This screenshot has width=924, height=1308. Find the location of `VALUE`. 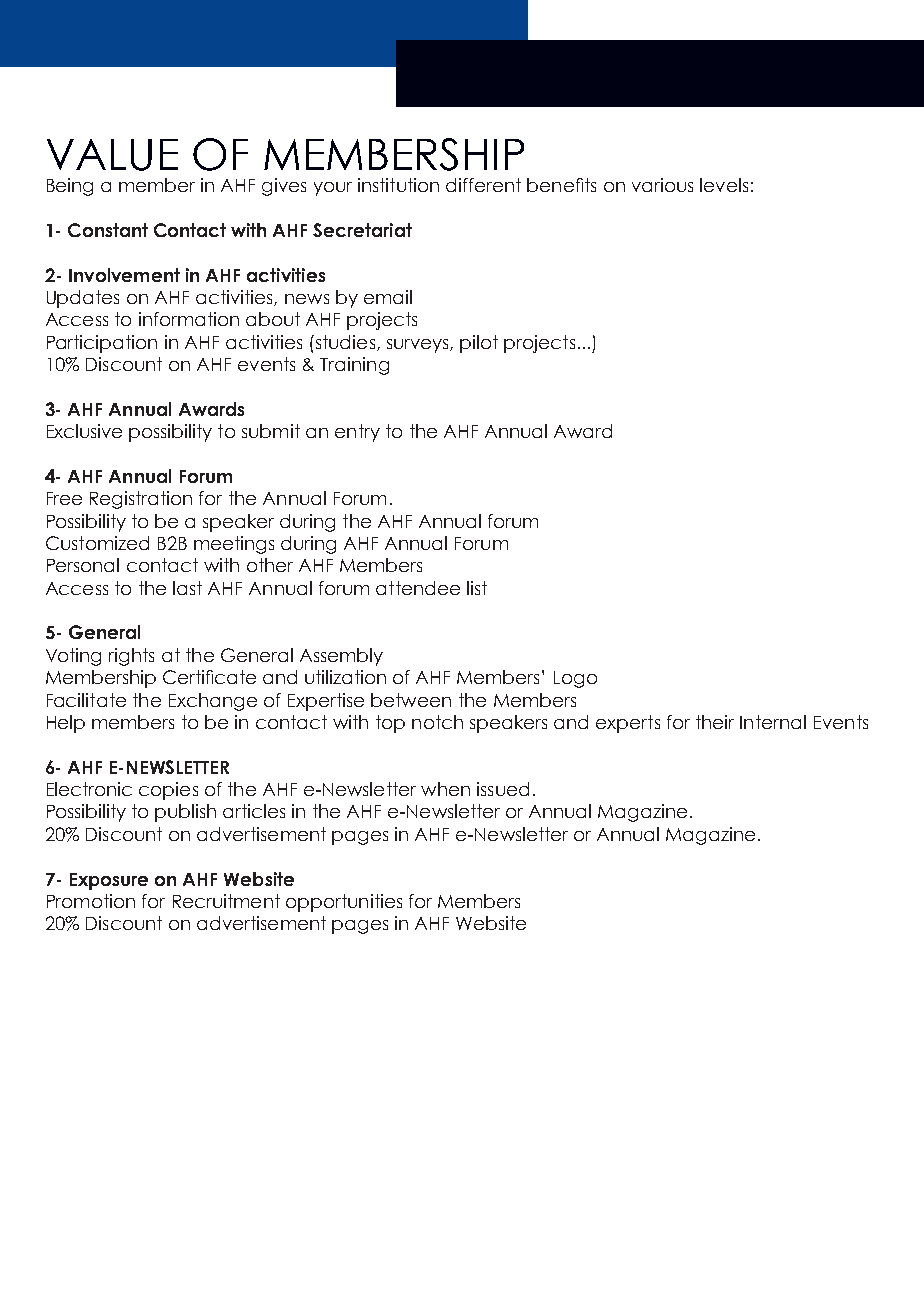

VALUE is located at coordinates (112, 155).
